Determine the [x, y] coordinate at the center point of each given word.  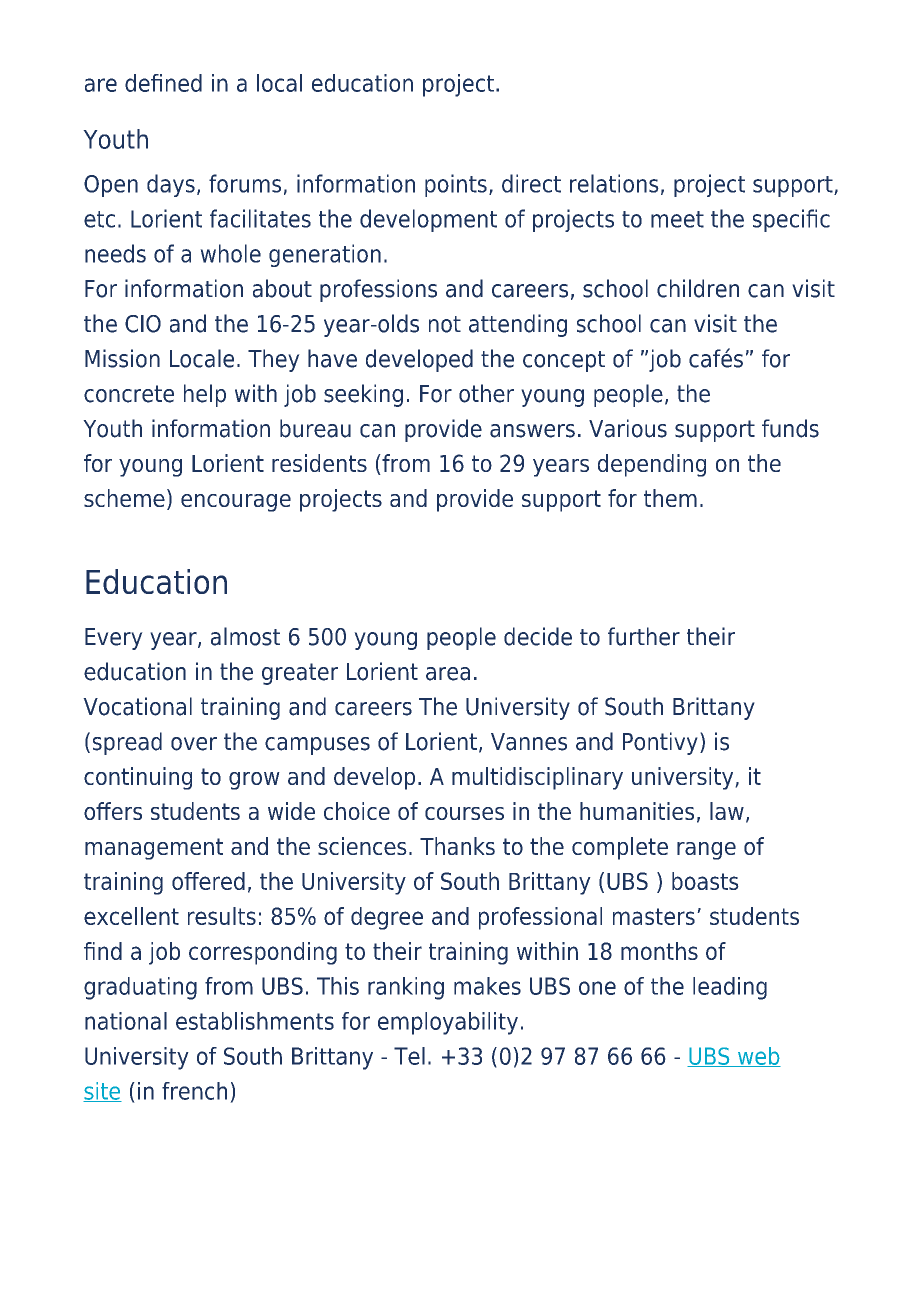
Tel [409, 1056]
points [456, 185]
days [171, 185]
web [758, 1057]
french [194, 1091]
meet [677, 219]
